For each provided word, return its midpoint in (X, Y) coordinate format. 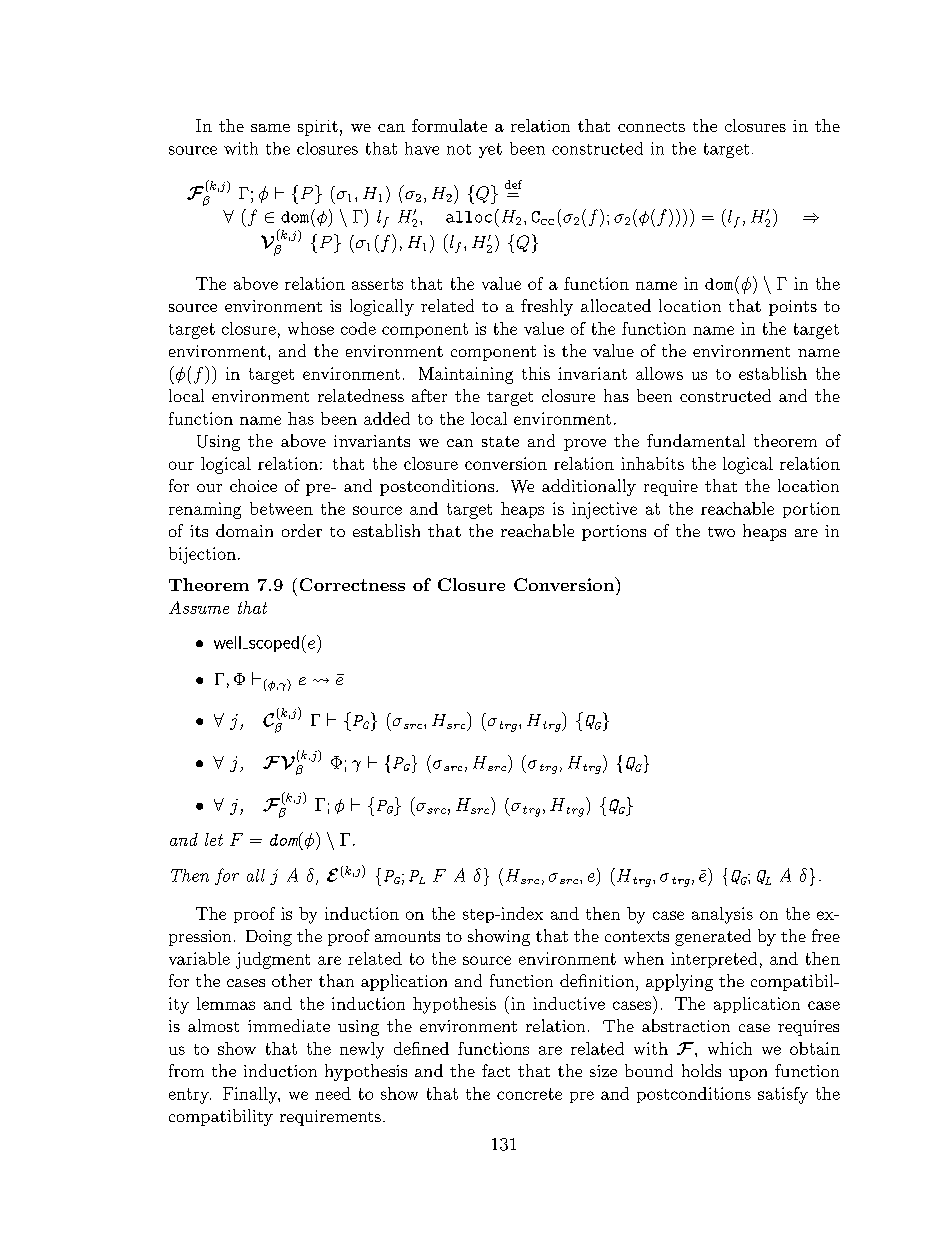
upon (748, 1075)
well (227, 642)
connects (651, 127)
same (270, 128)
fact (496, 1070)
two (721, 532)
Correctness (352, 584)
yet (490, 150)
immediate (289, 1025)
